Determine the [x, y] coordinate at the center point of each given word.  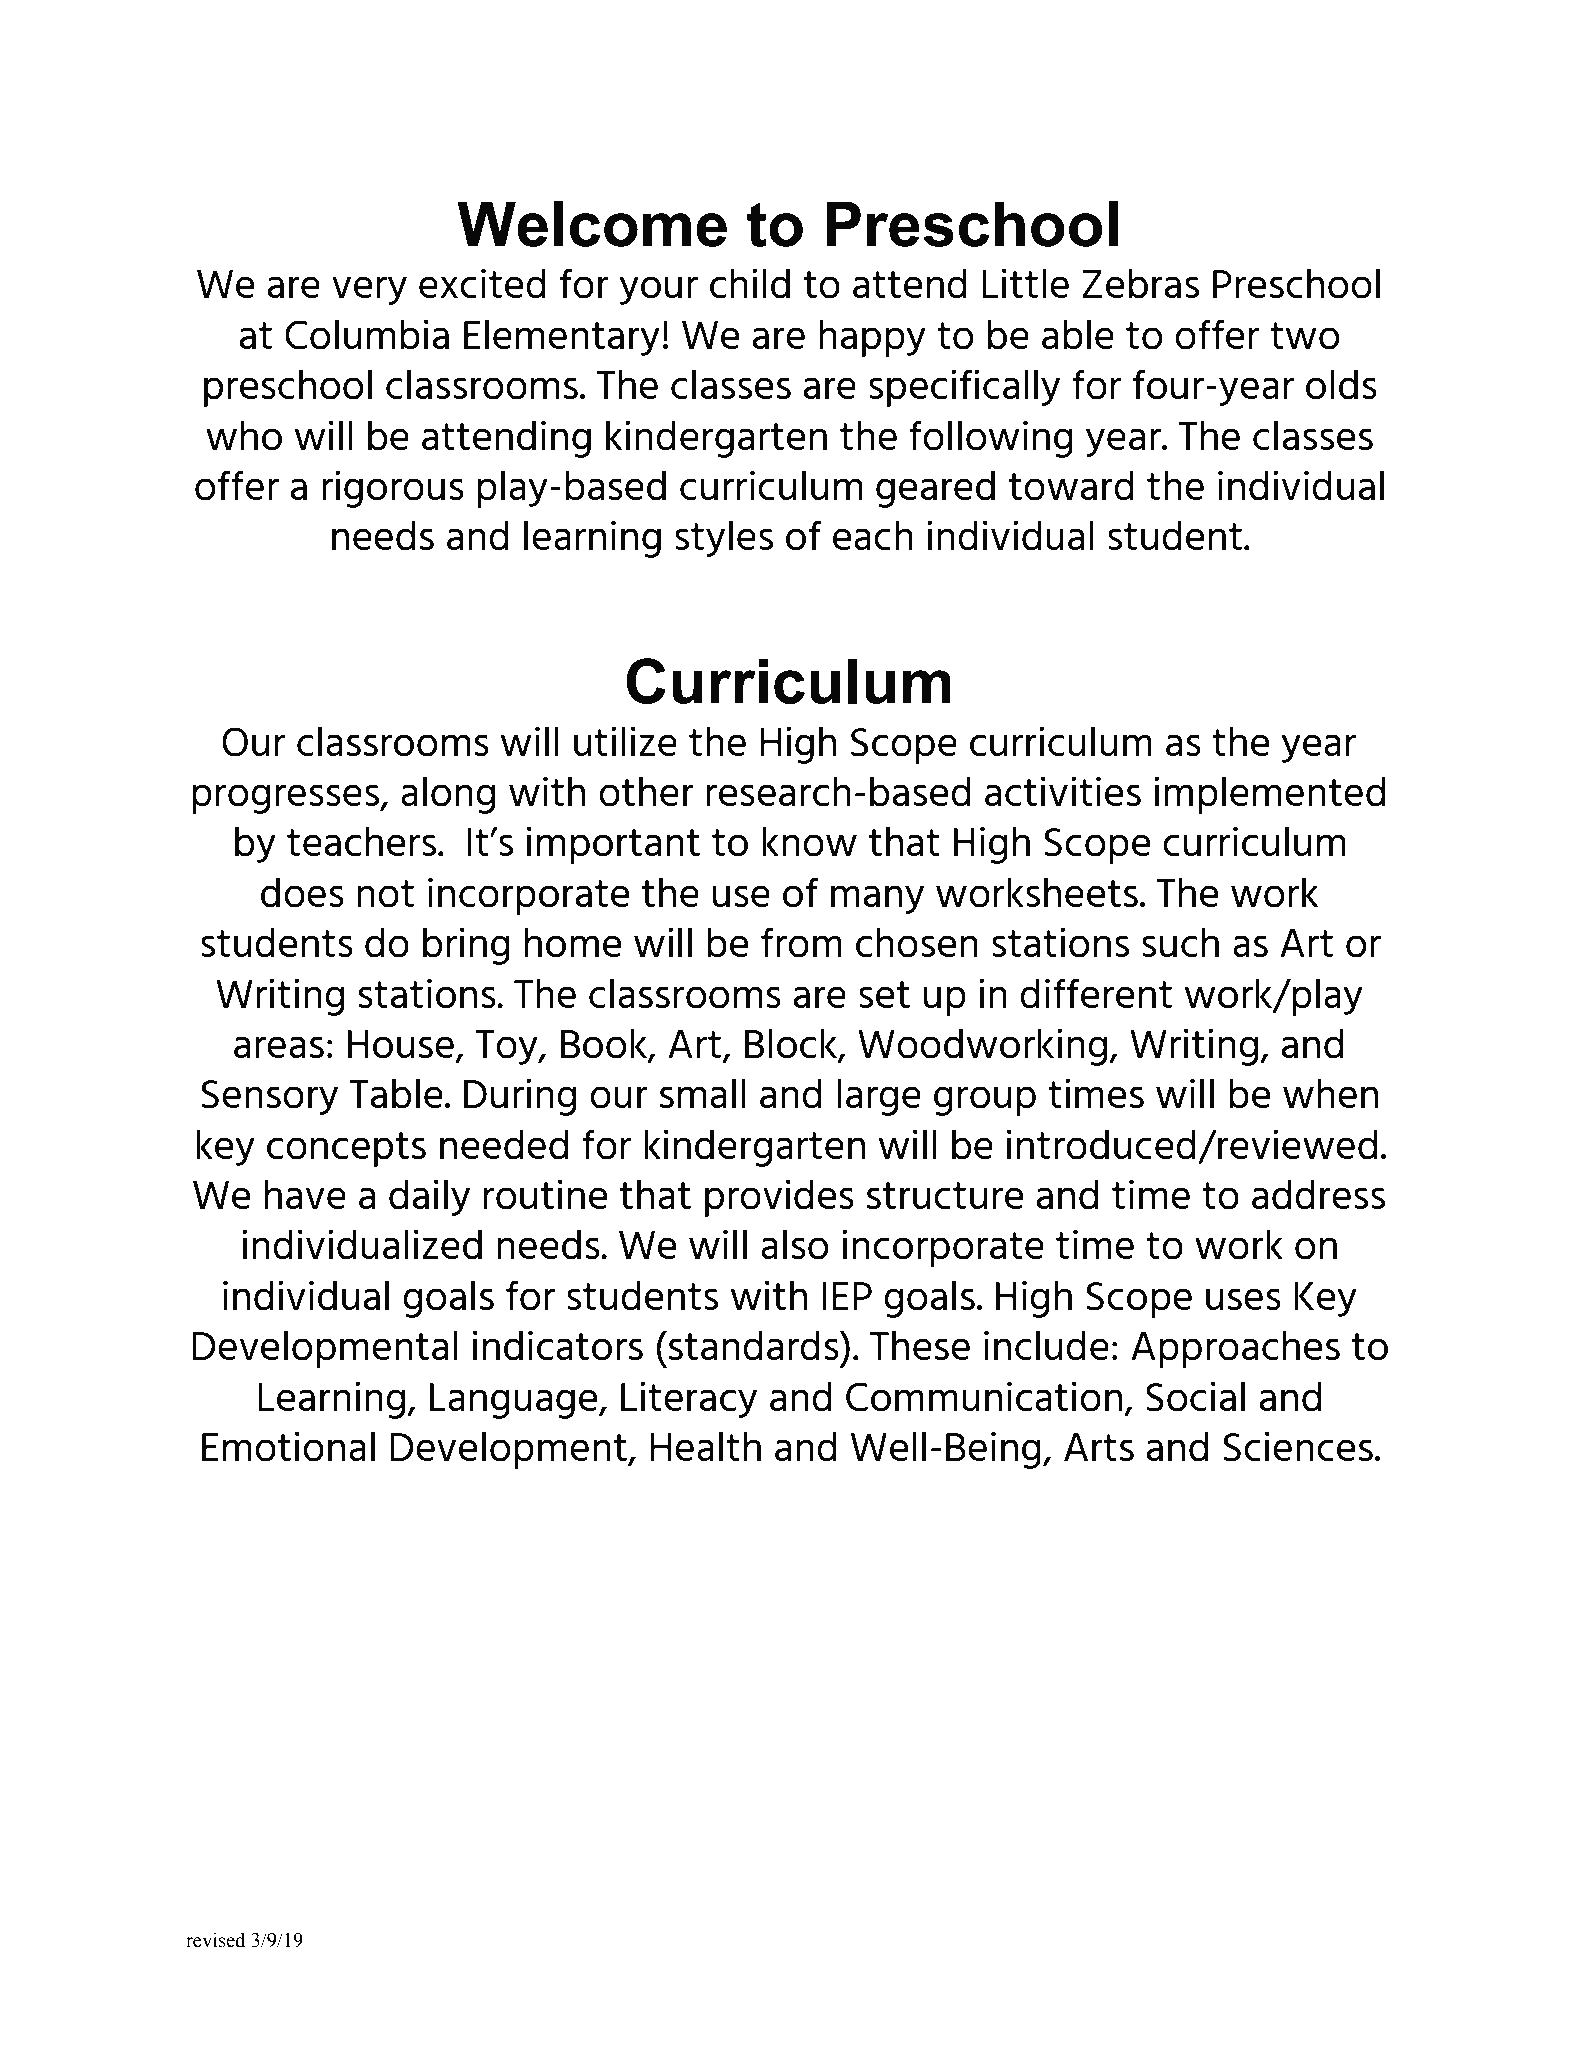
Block [792, 1045]
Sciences [1298, 1446]
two [1305, 336]
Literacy [689, 1399]
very [369, 290]
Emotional [288, 1446]
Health [705, 1446]
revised [215, 1940]
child [750, 283]
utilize [625, 741]
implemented [1270, 795]
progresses [286, 799]
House [401, 1044]
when [1330, 1093]
